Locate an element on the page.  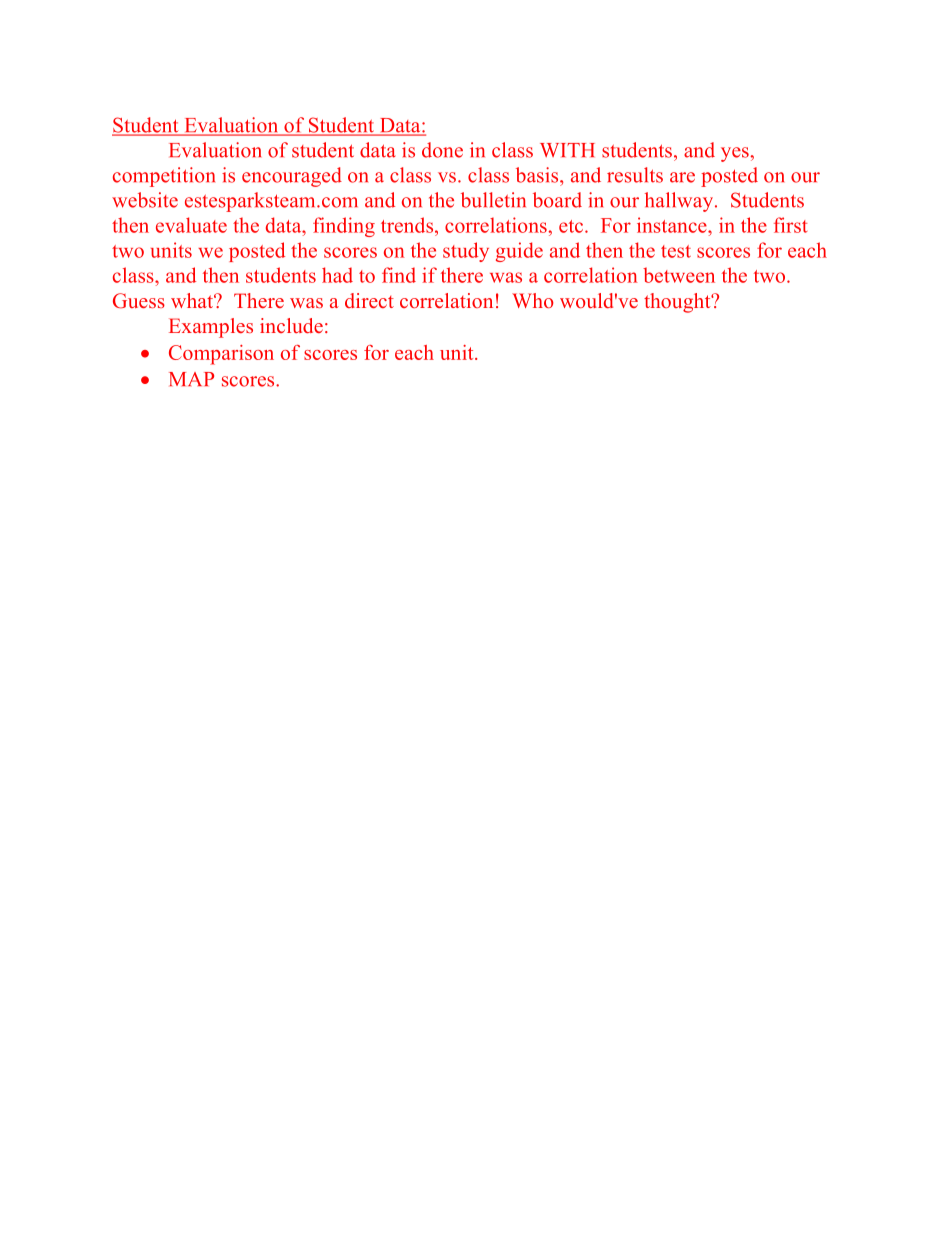
instance is located at coordinates (673, 225).
